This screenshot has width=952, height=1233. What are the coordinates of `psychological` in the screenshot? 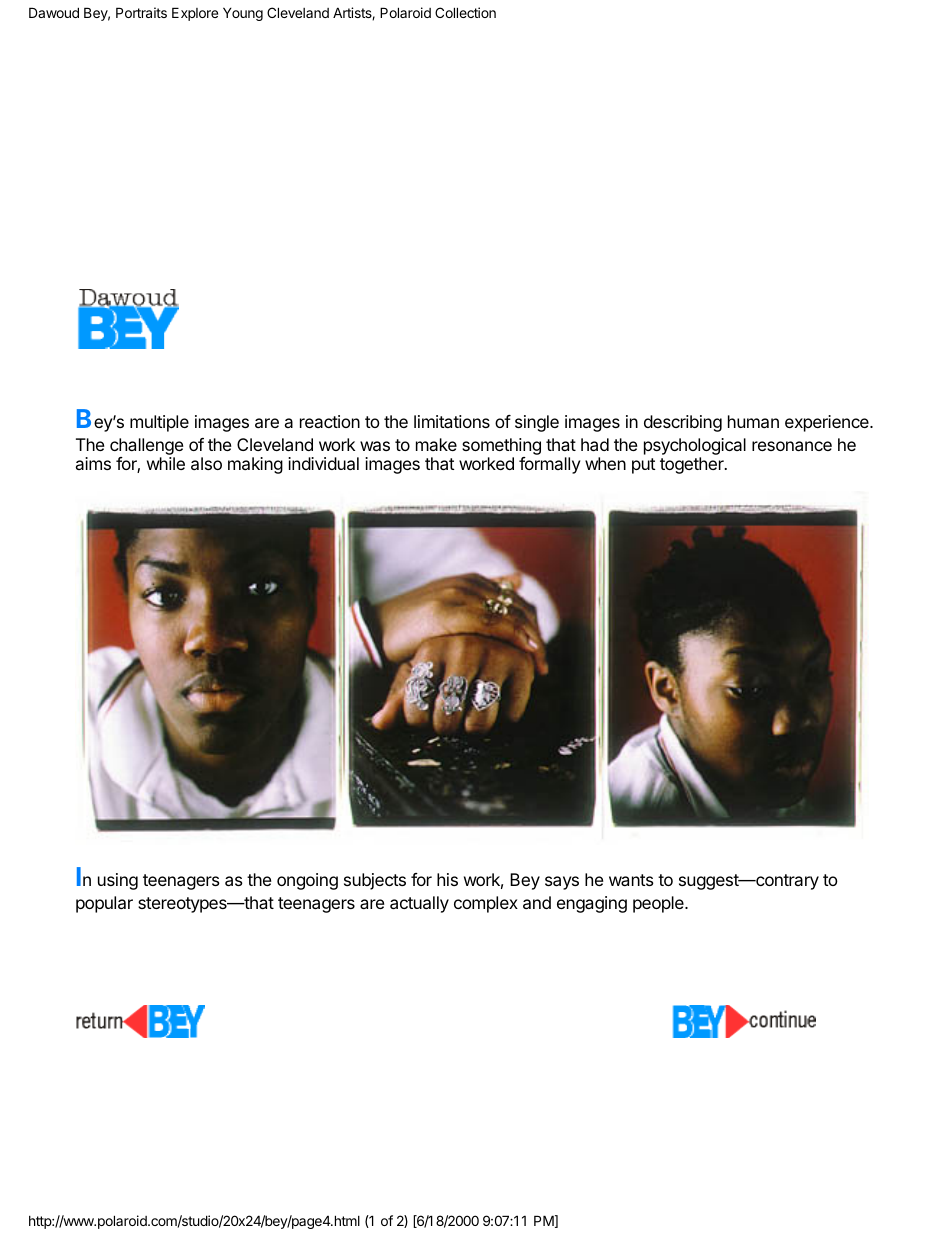 It's located at (695, 448).
